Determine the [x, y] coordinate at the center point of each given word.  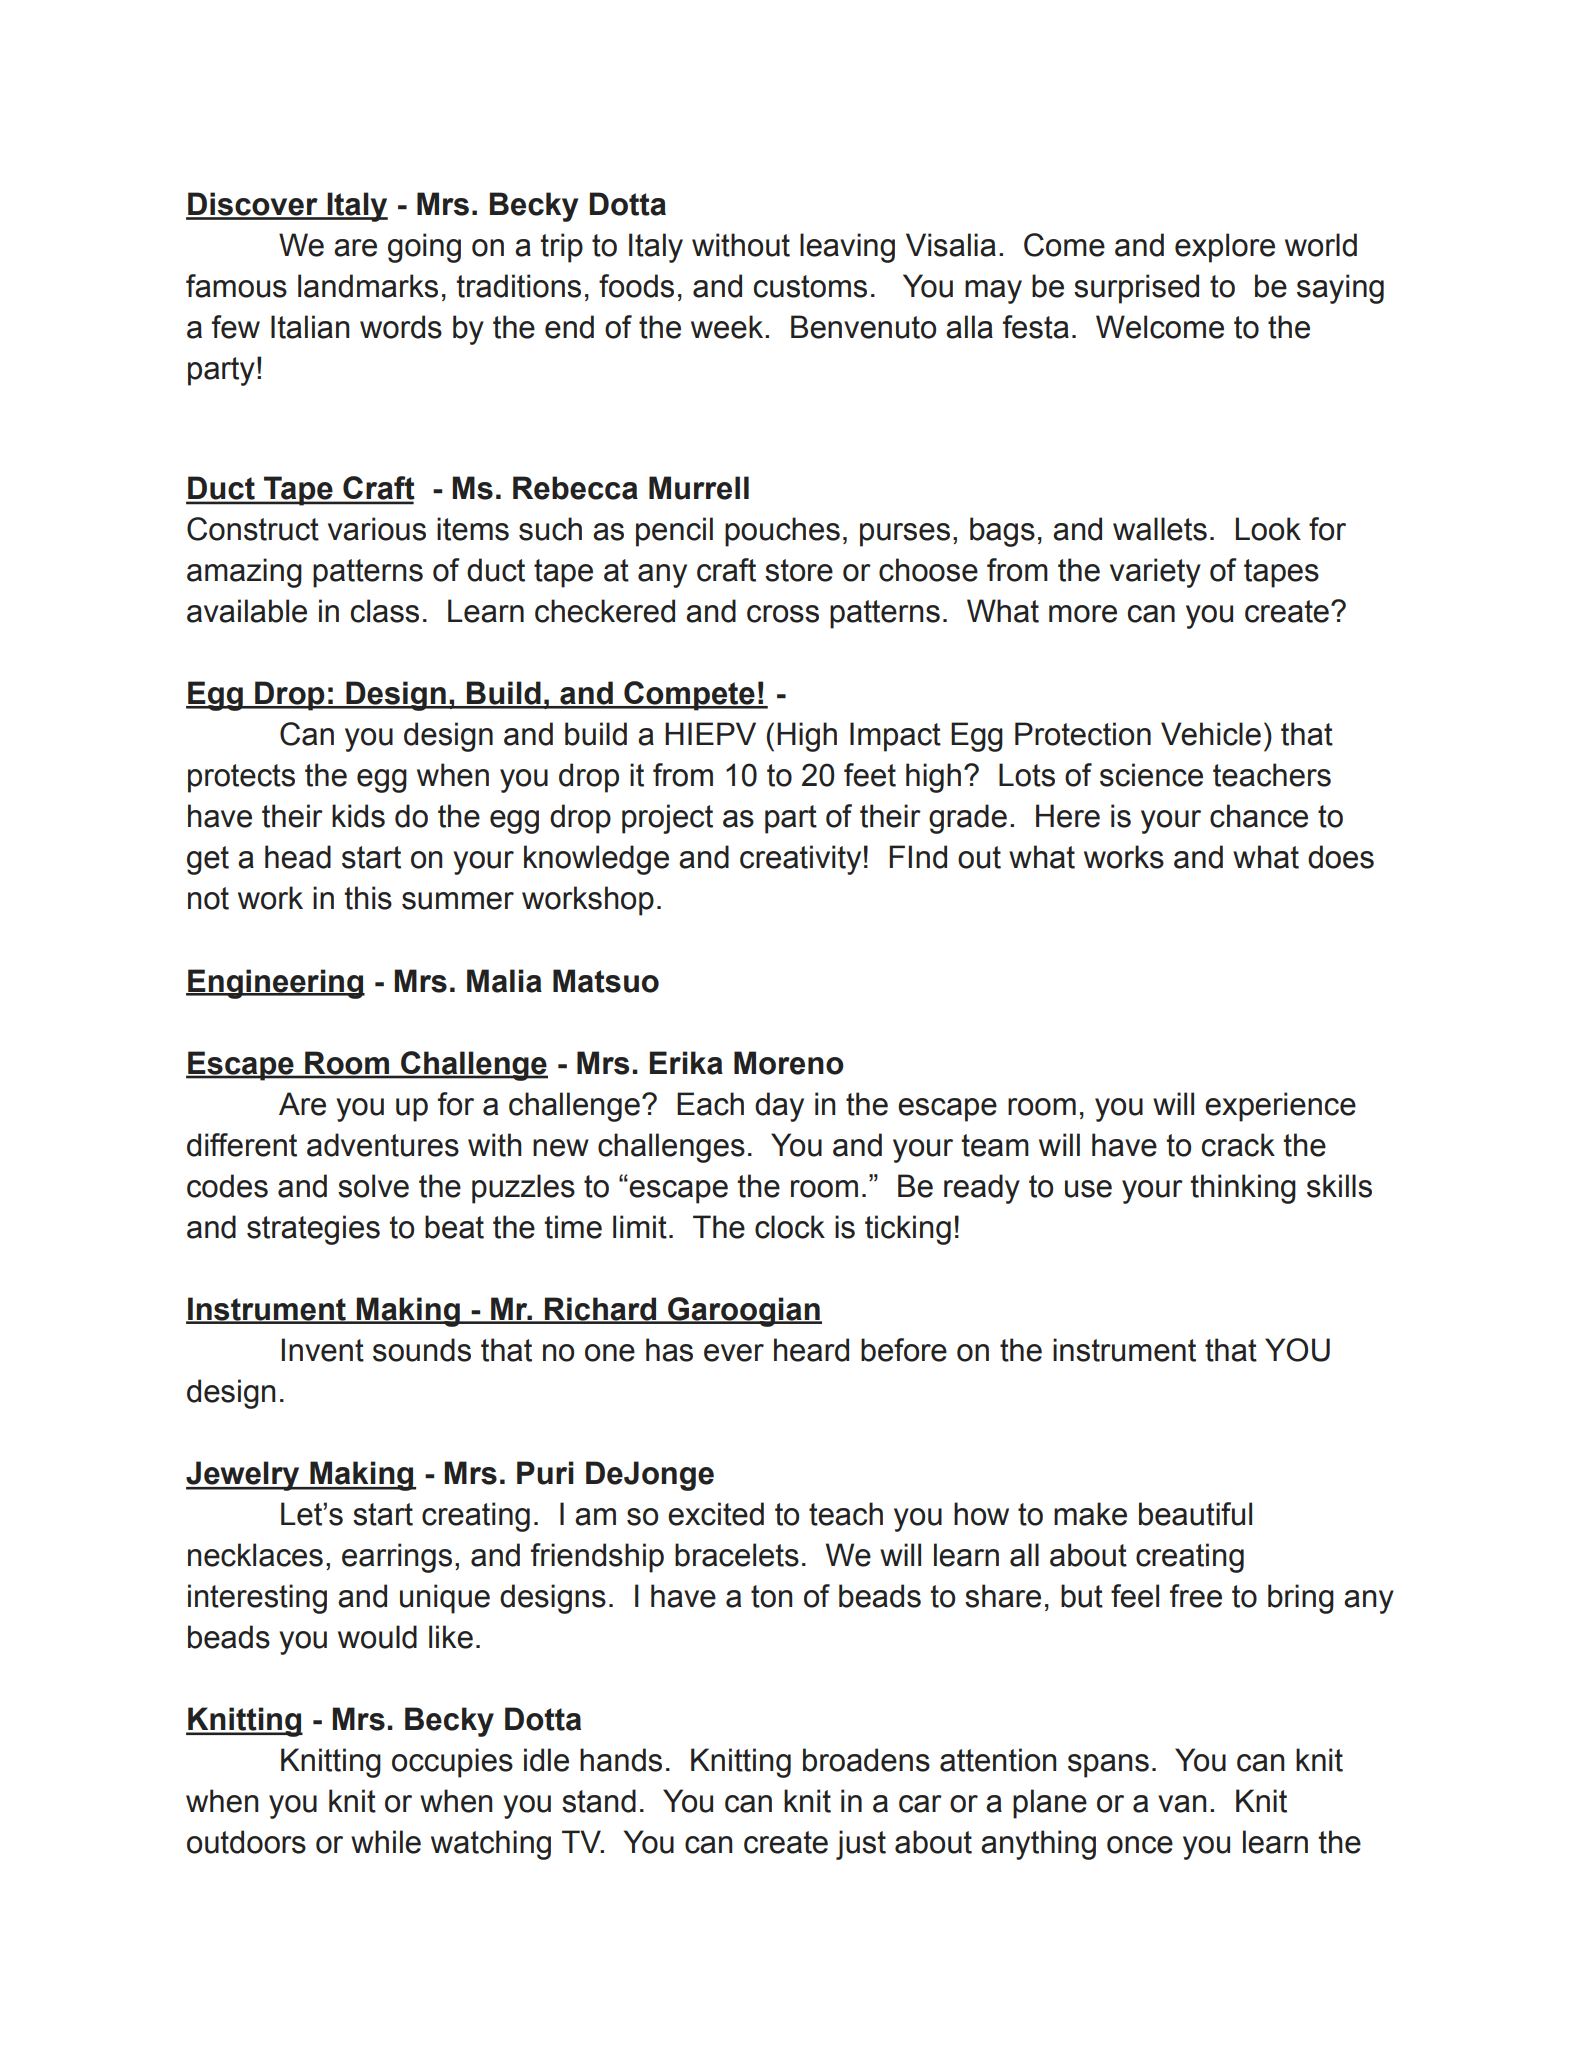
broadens [866, 1760]
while [386, 1842]
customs [810, 286]
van [1182, 1804]
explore [1225, 248]
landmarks [368, 286]
